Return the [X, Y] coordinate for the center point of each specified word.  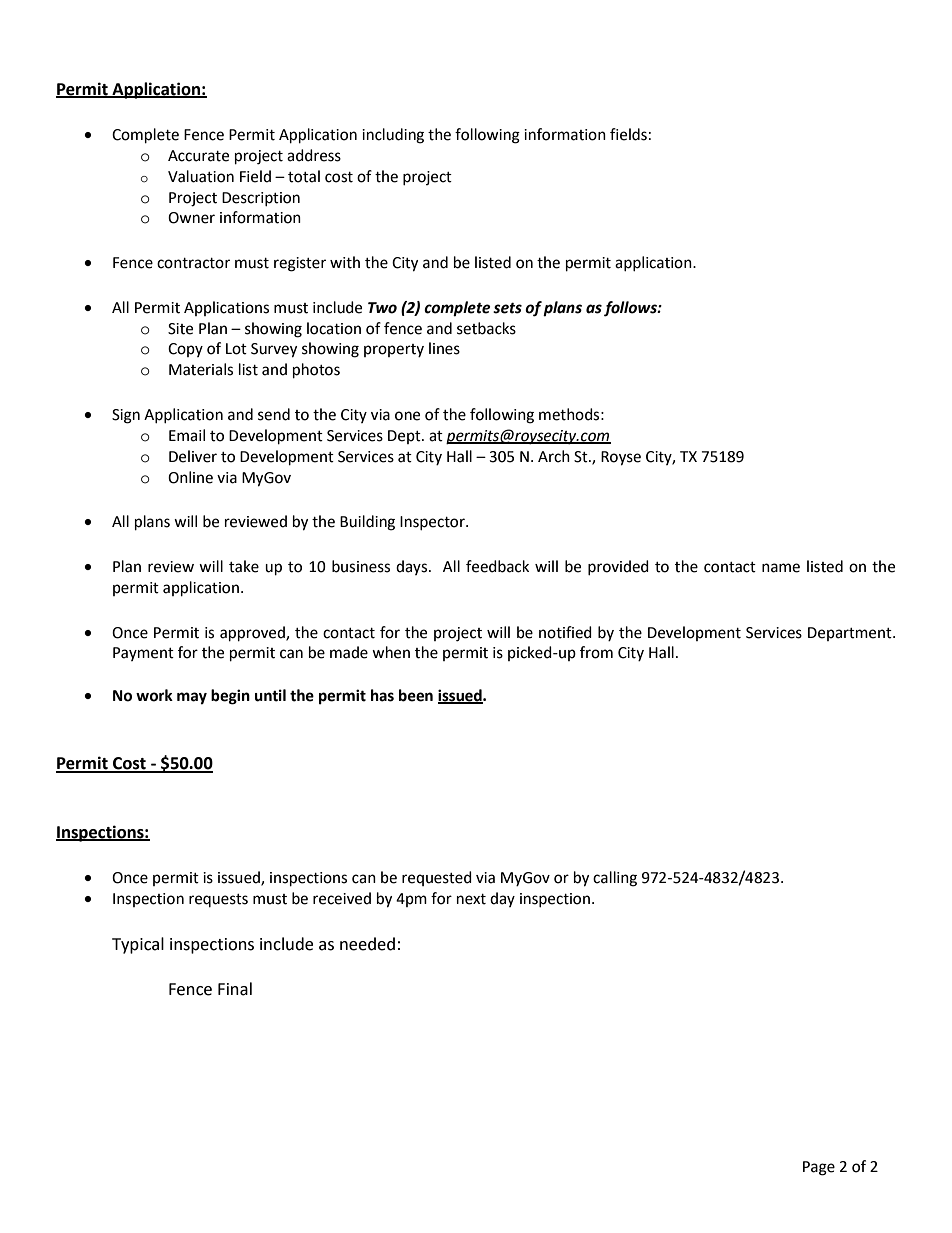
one [407, 416]
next [471, 899]
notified [565, 632]
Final [235, 989]
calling [615, 879]
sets [507, 308]
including [393, 136]
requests [218, 900]
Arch [554, 456]
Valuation [201, 176]
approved [253, 634]
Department [851, 634]
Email [187, 435]
